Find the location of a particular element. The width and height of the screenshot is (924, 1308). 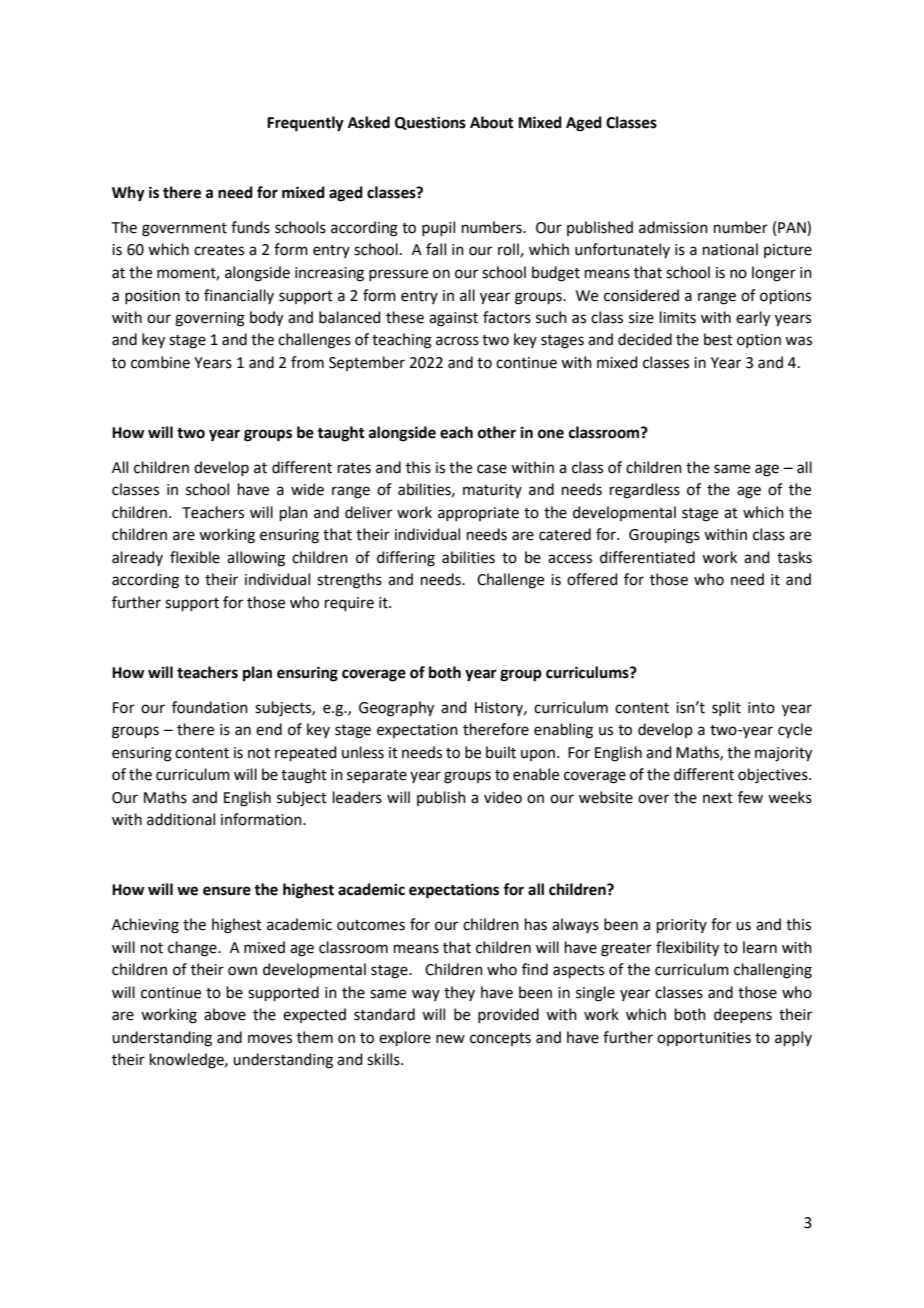

About is located at coordinates (492, 122).
